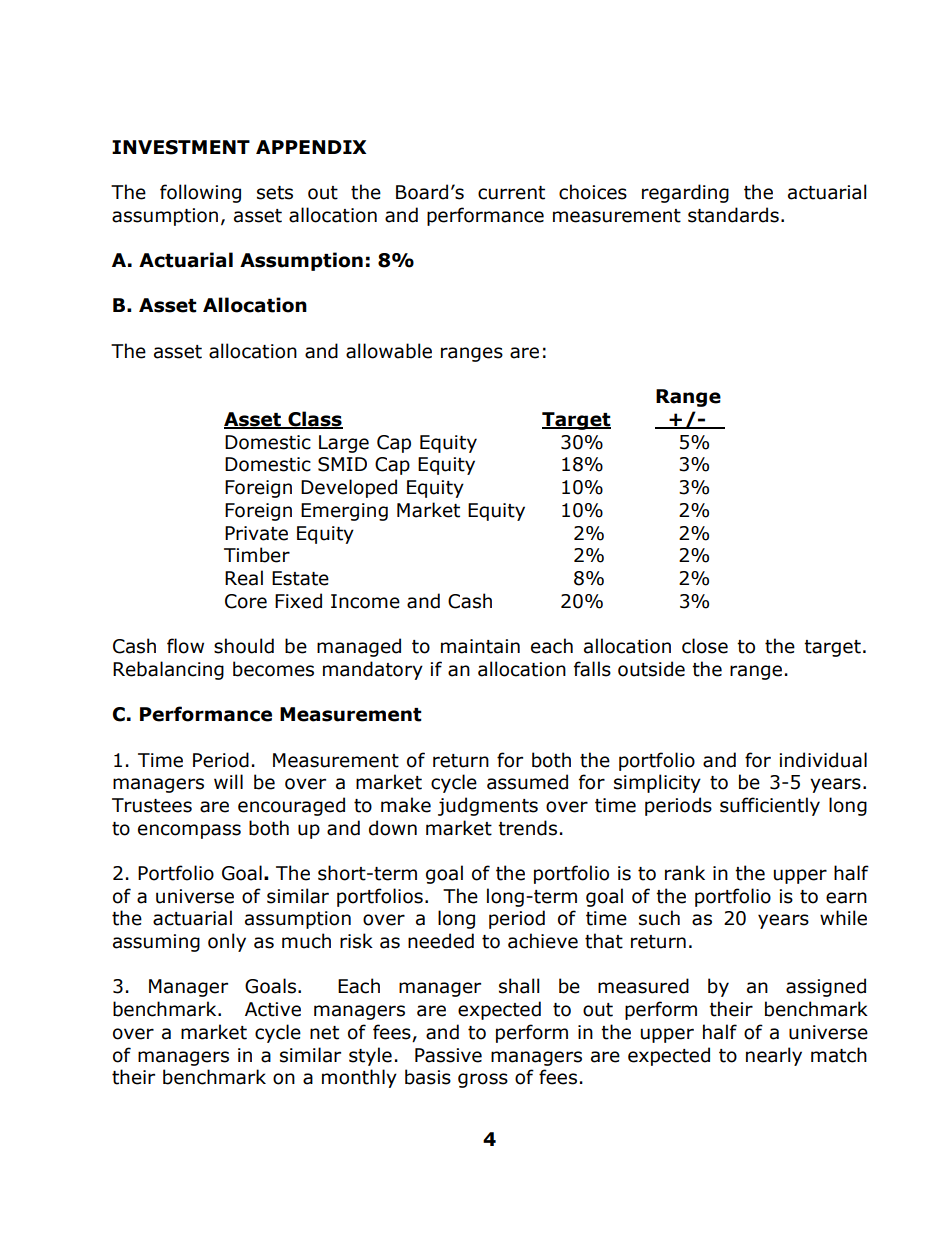  I want to click on maintain, so click(480, 646).
